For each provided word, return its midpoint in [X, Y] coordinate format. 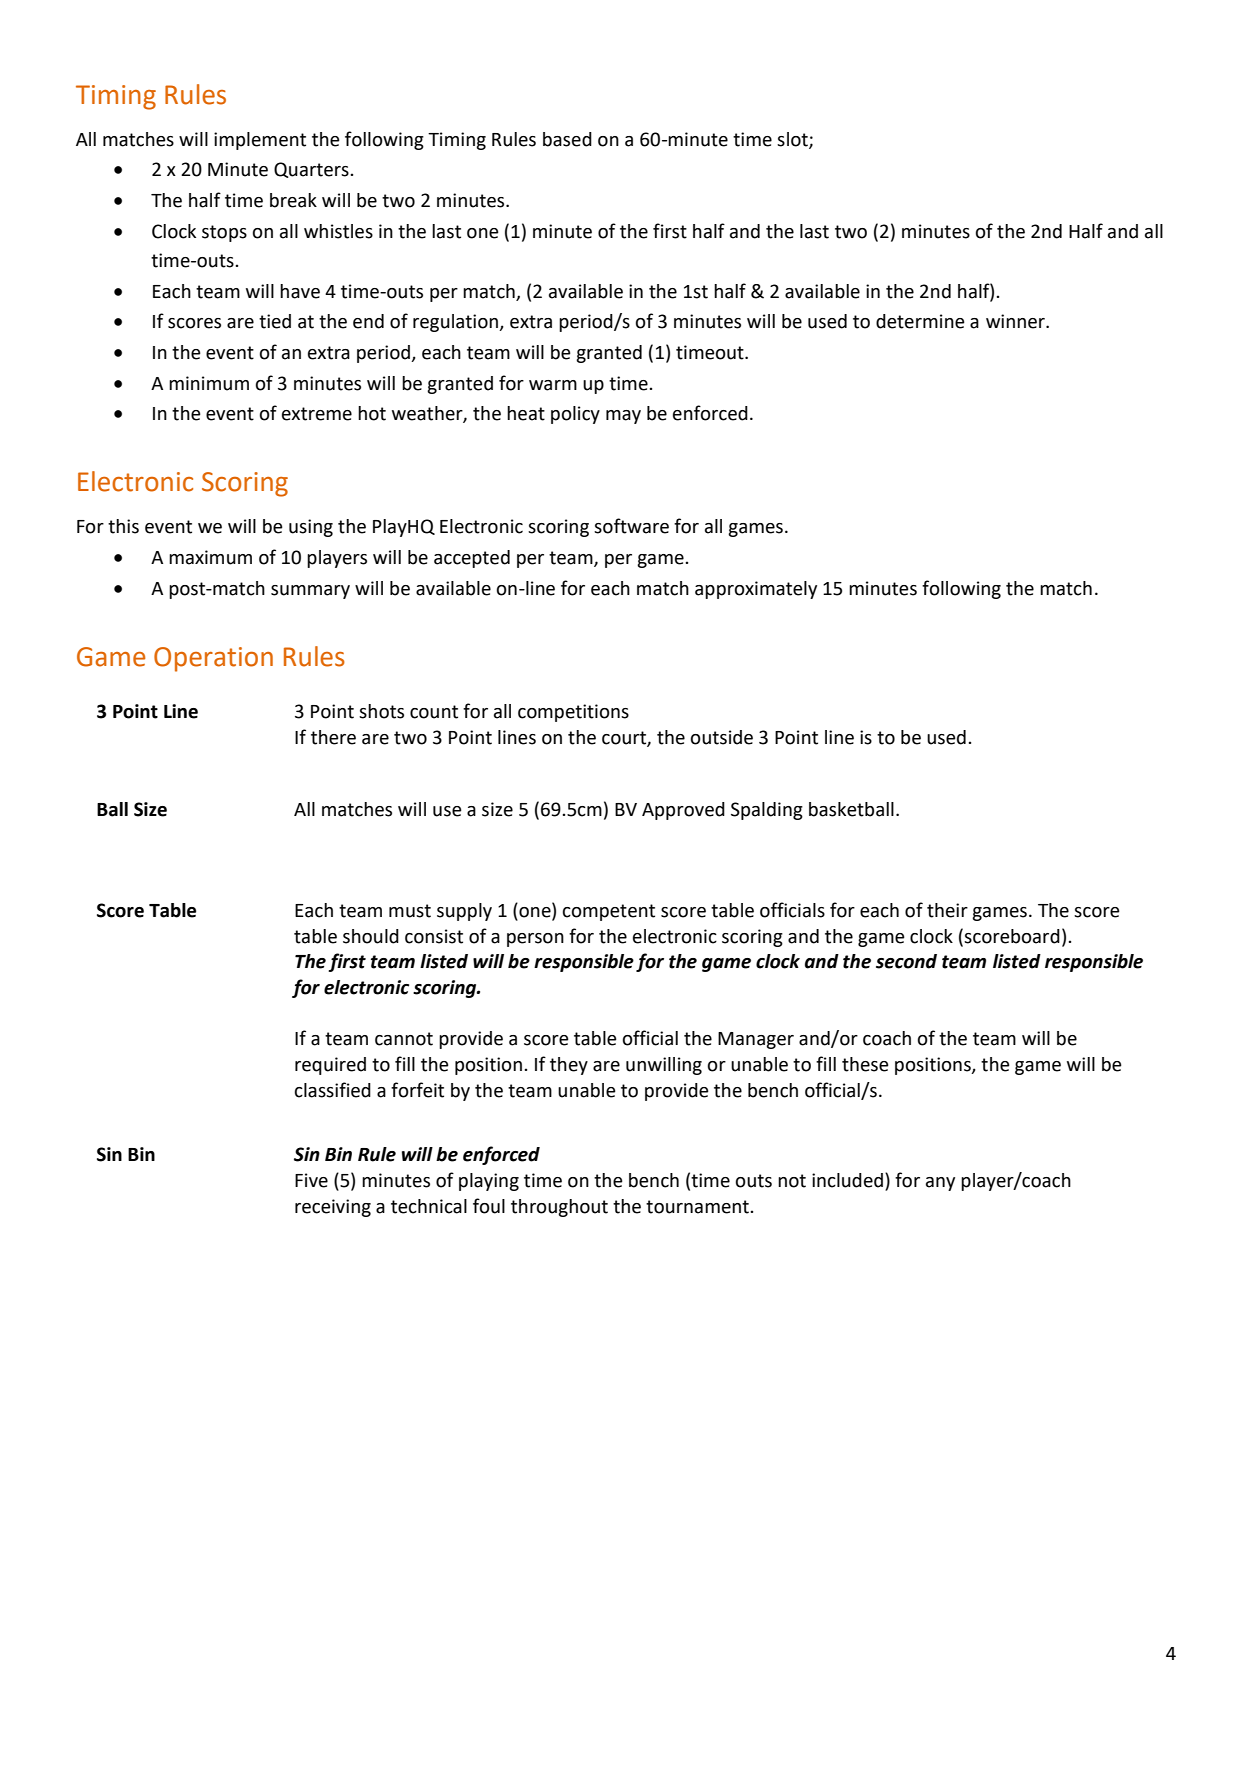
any [940, 1184]
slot [793, 140]
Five [311, 1180]
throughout [559, 1208]
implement [260, 141]
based [567, 139]
